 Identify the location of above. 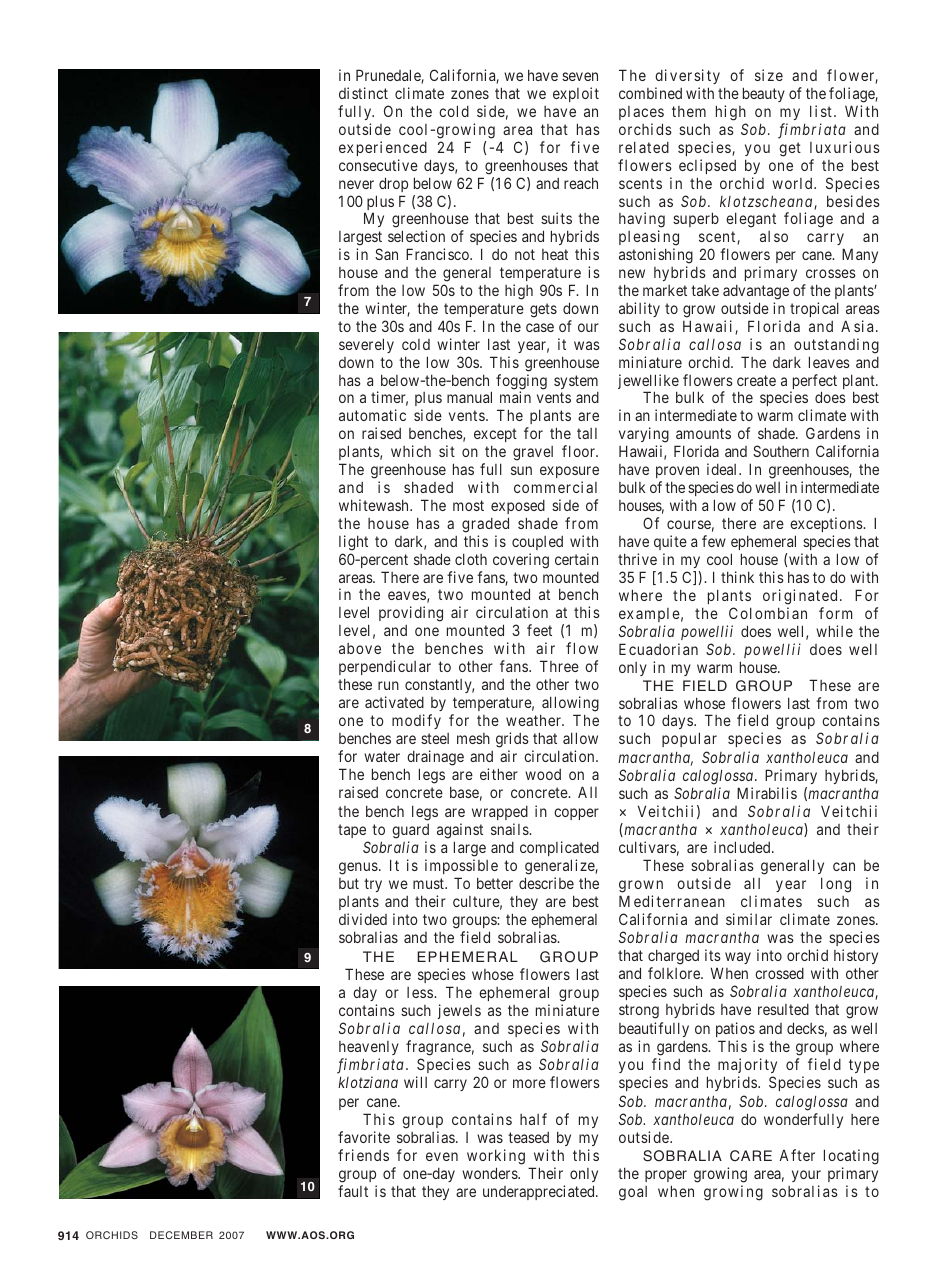
(360, 648).
